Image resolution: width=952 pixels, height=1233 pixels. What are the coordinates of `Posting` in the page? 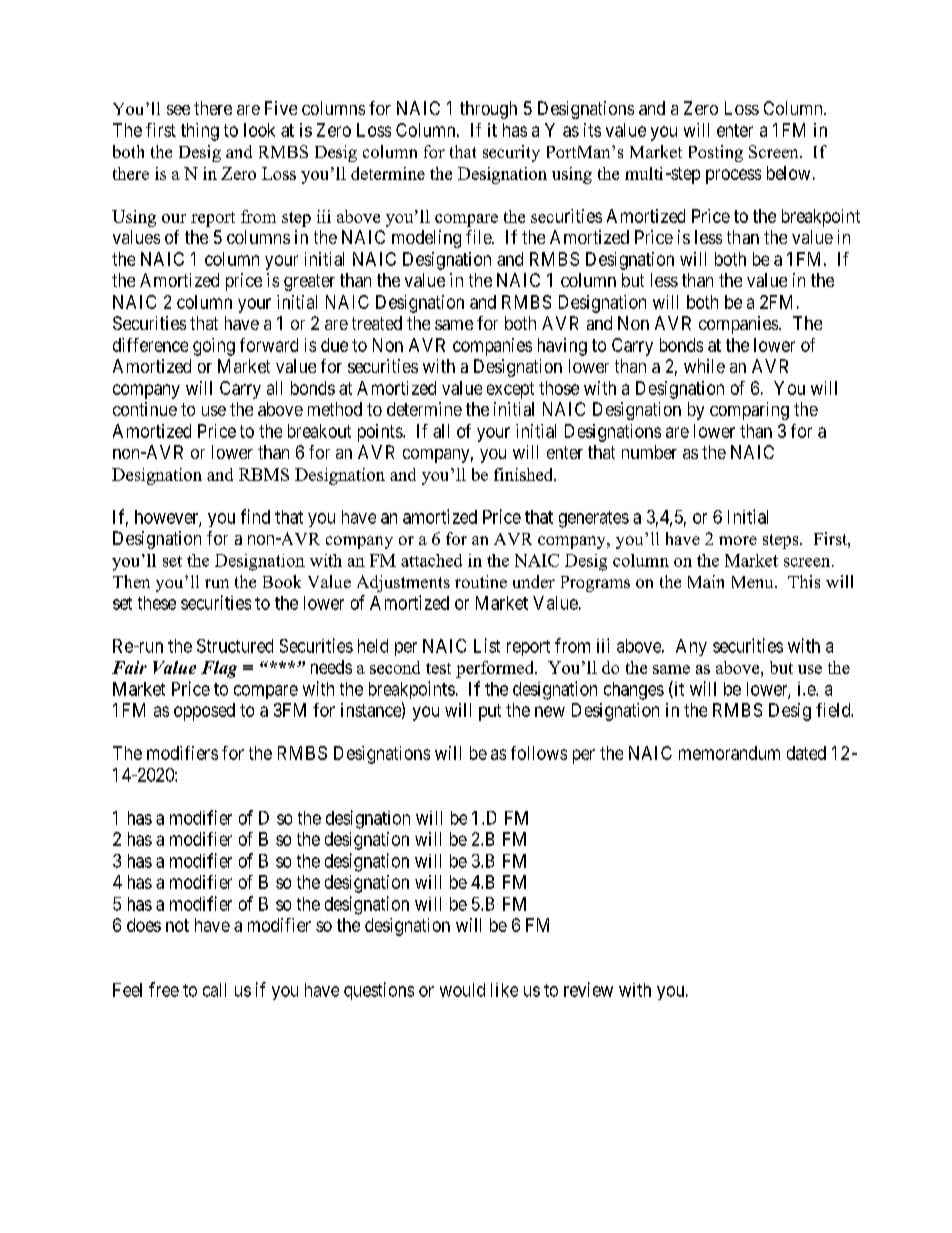 It's located at (716, 153).
